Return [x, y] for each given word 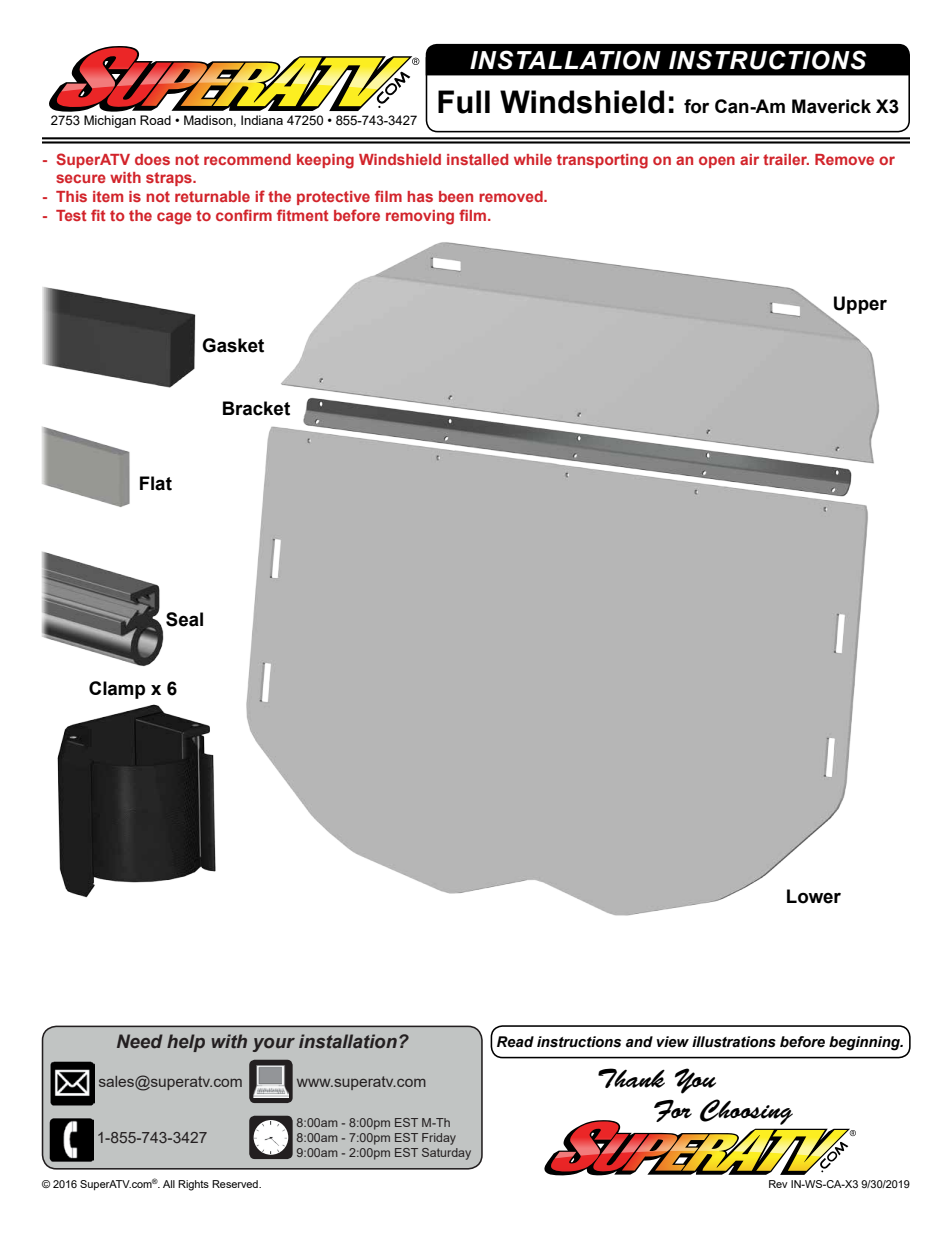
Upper [860, 305]
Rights [193, 1185]
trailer [786, 159]
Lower [814, 896]
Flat [156, 483]
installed [477, 159]
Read [515, 1042]
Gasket [233, 345]
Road [155, 120]
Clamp [117, 690]
